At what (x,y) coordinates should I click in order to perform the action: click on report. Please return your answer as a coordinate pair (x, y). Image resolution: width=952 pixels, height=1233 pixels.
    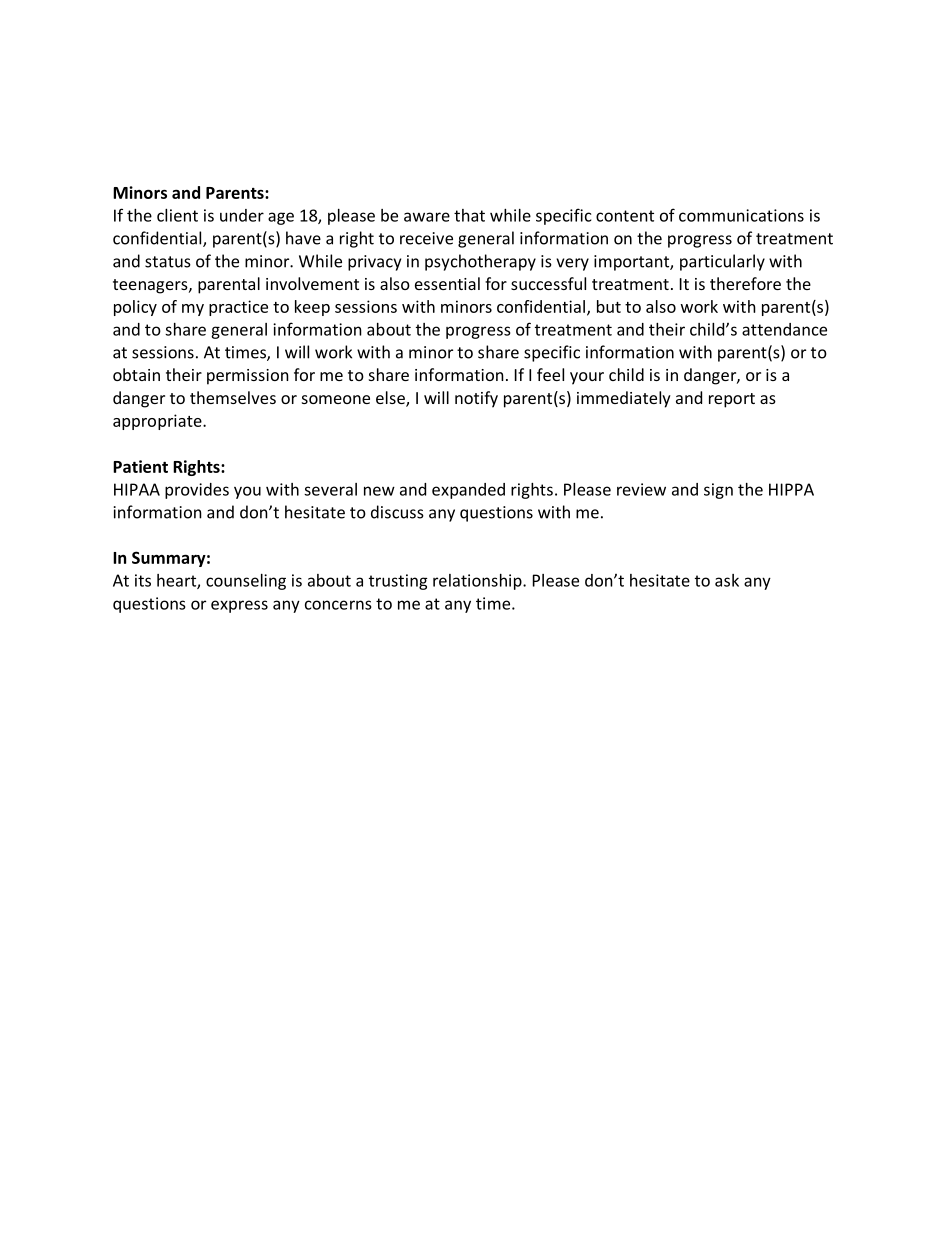
    Looking at the image, I should click on (732, 400).
